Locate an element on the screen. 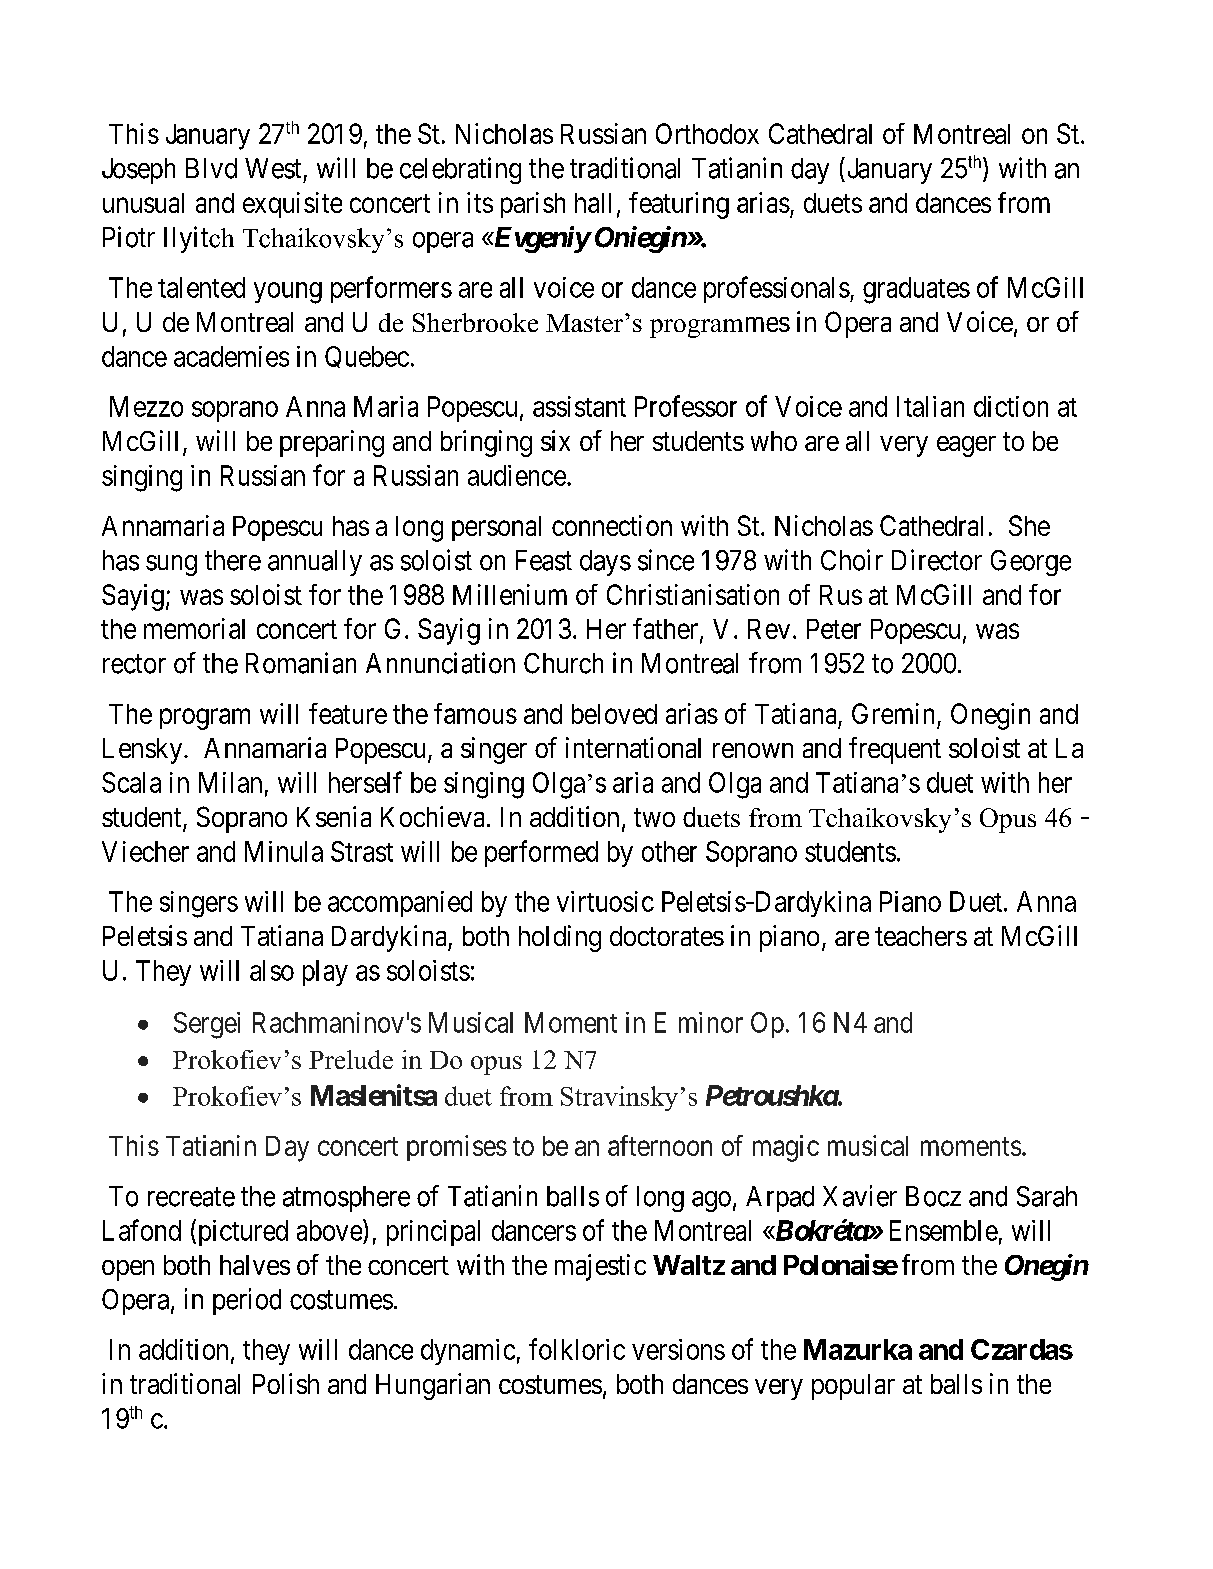 This screenshot has width=1213, height=1569. frequent is located at coordinates (895, 750).
